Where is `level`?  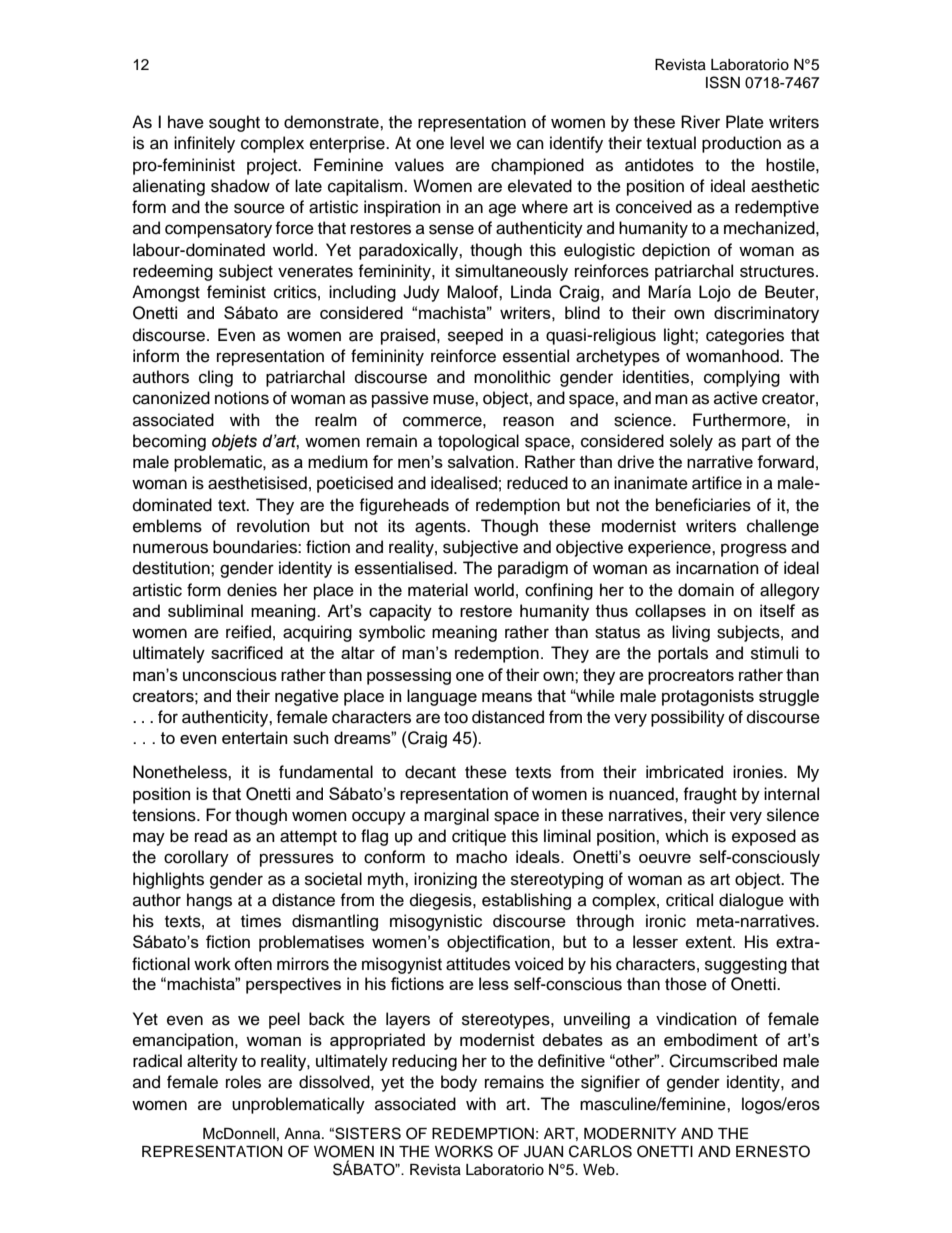 level is located at coordinates (467, 143).
